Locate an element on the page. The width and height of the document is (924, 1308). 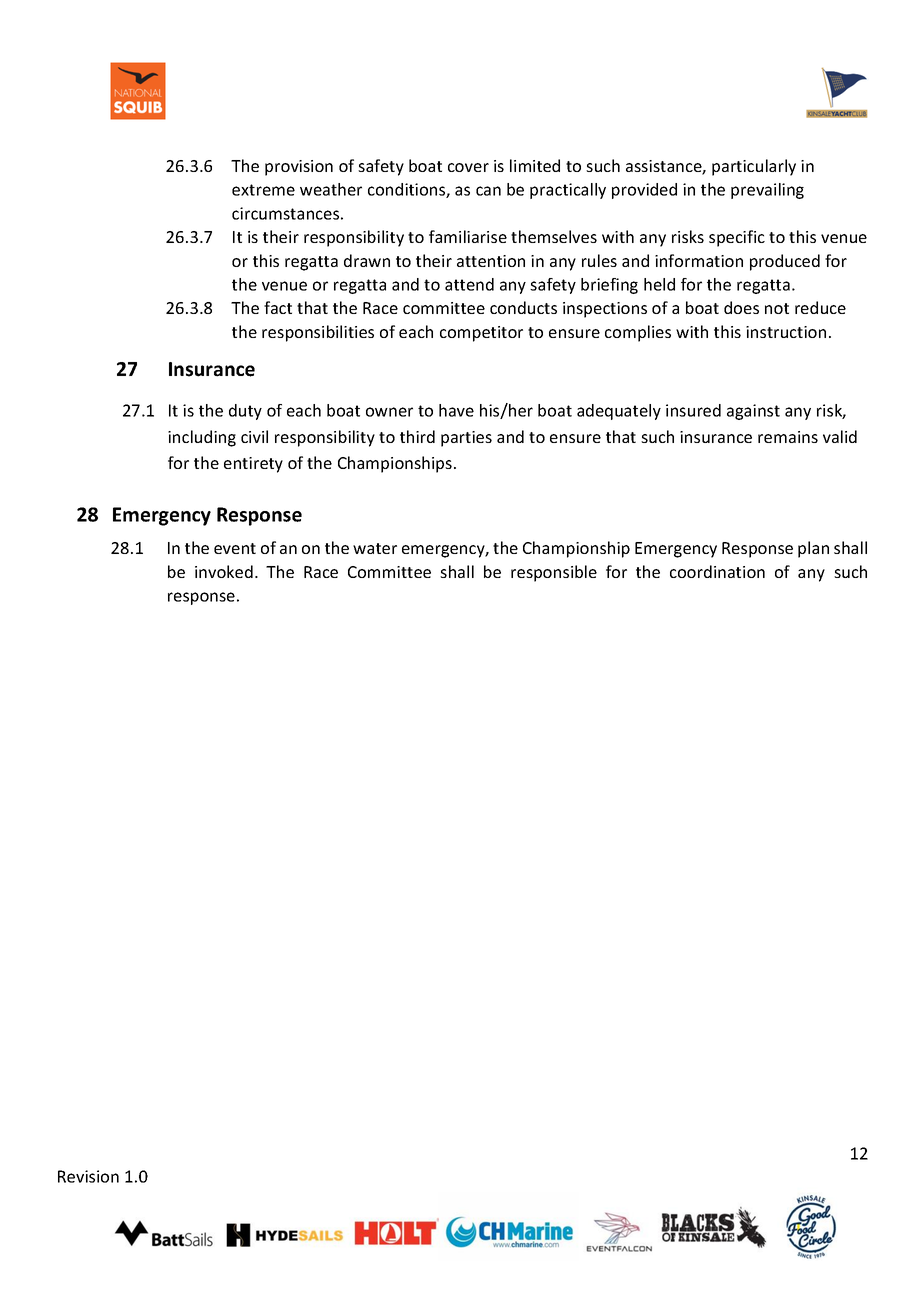
prevailing is located at coordinates (767, 191).
